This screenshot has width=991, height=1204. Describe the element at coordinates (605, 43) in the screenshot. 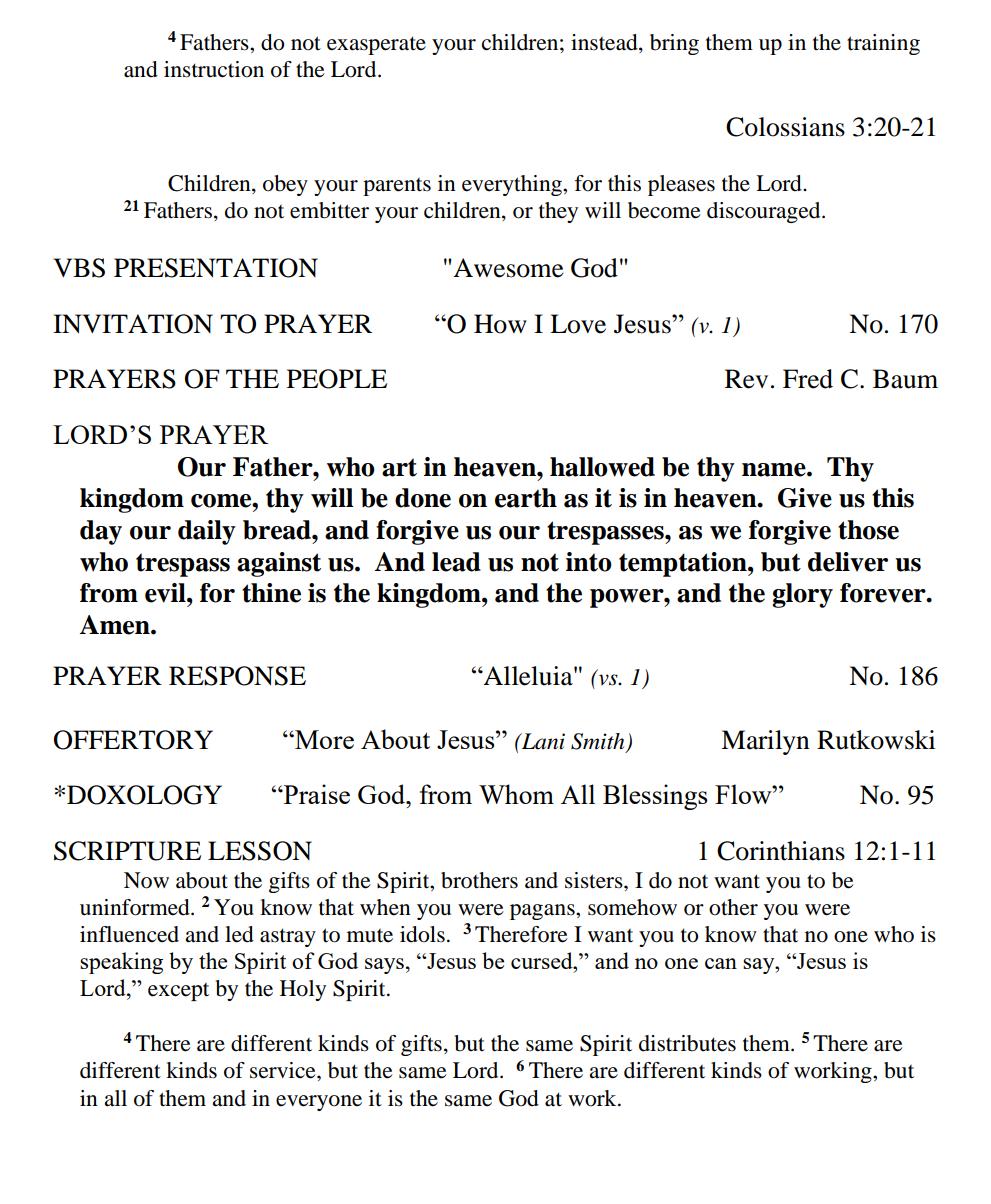

I see `instead` at that location.
